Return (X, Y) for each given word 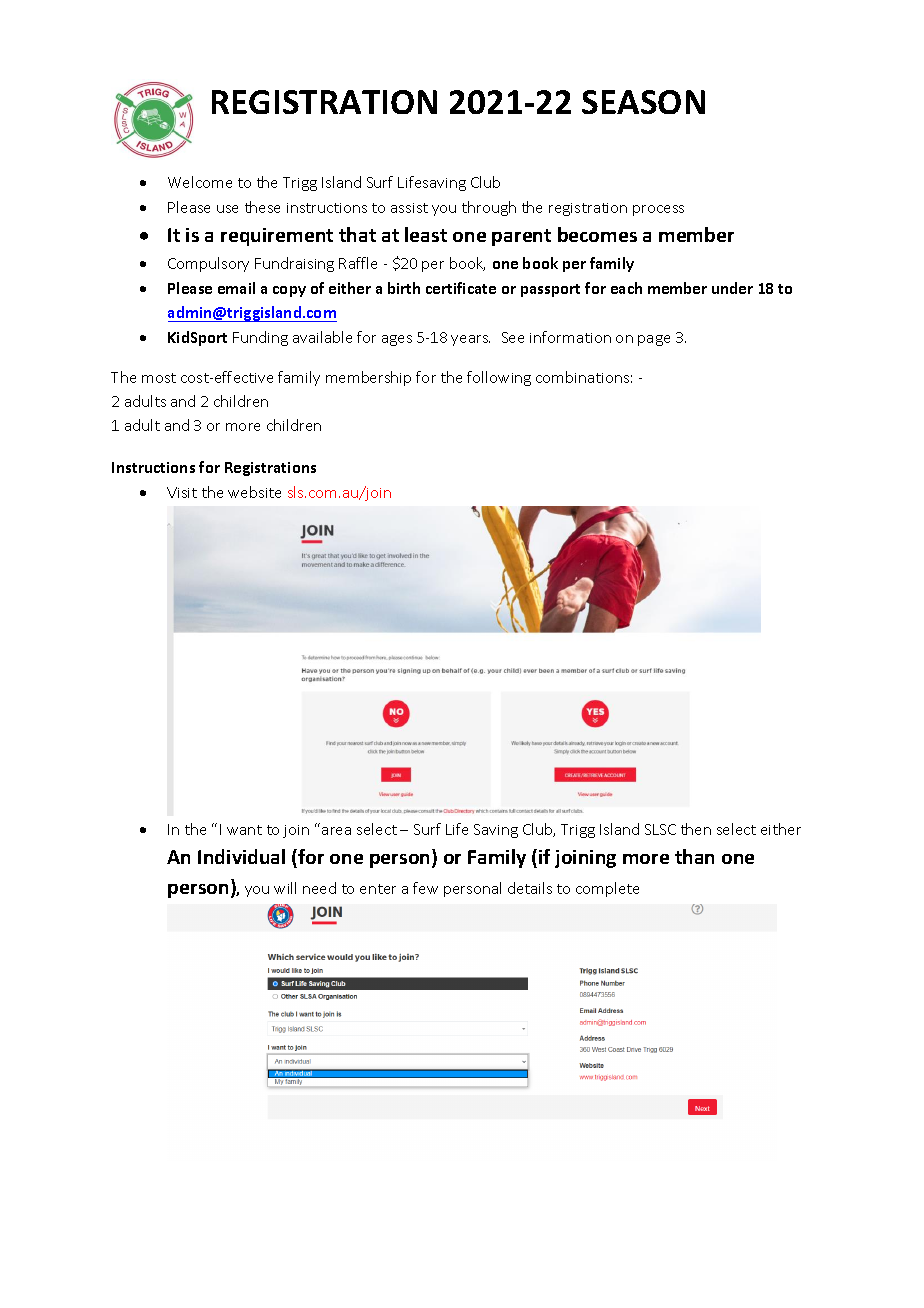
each (626, 288)
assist (409, 208)
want (244, 830)
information (570, 337)
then (696, 829)
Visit (182, 492)
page (654, 340)
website (254, 492)
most (159, 378)
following (499, 378)
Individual (241, 856)
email (236, 288)
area (336, 831)
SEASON (643, 102)
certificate (461, 288)
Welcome (200, 182)
